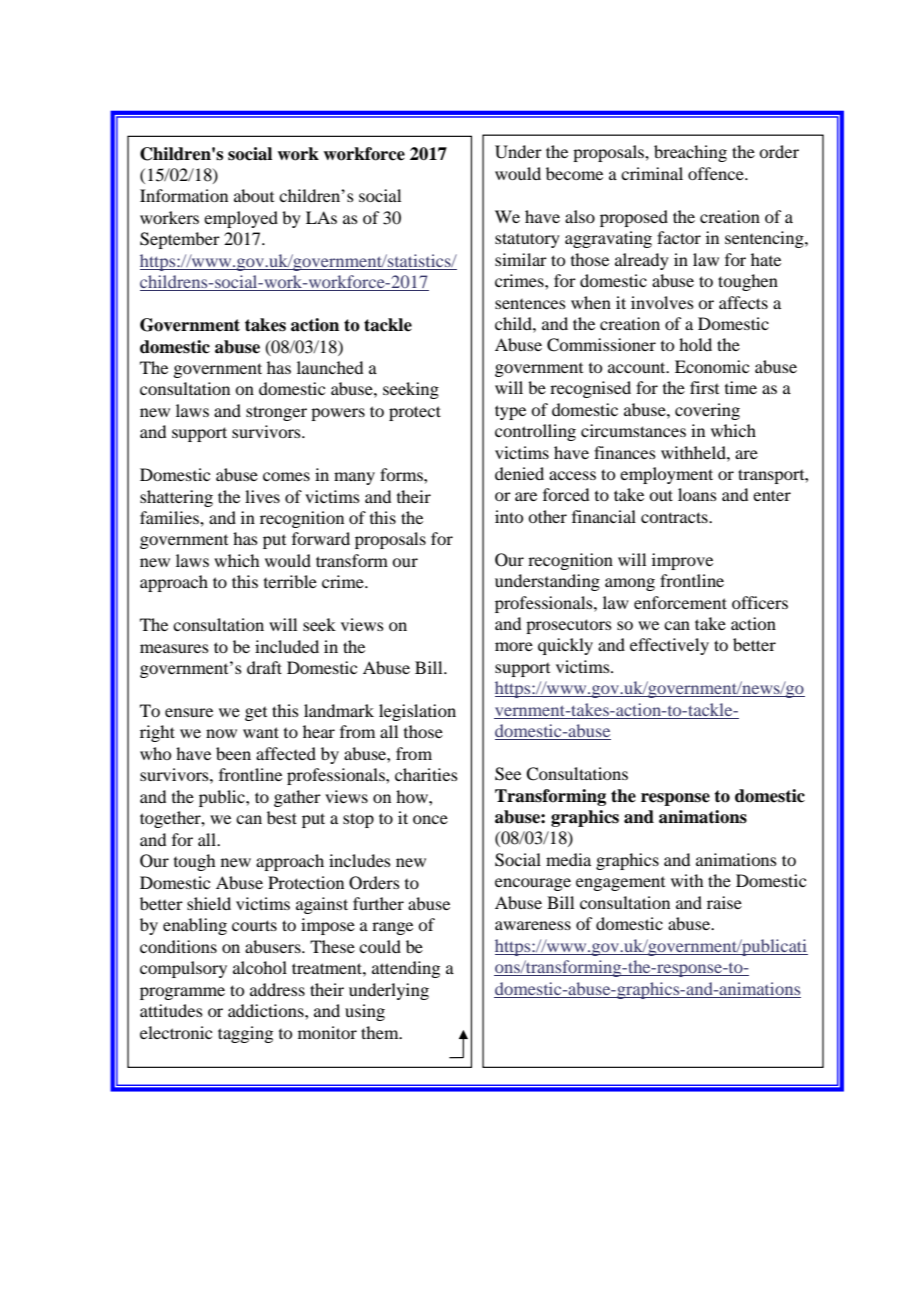 This document has height=1308, width=924. What do you see at coordinates (666, 475) in the document?
I see `employment` at bounding box center [666, 475].
